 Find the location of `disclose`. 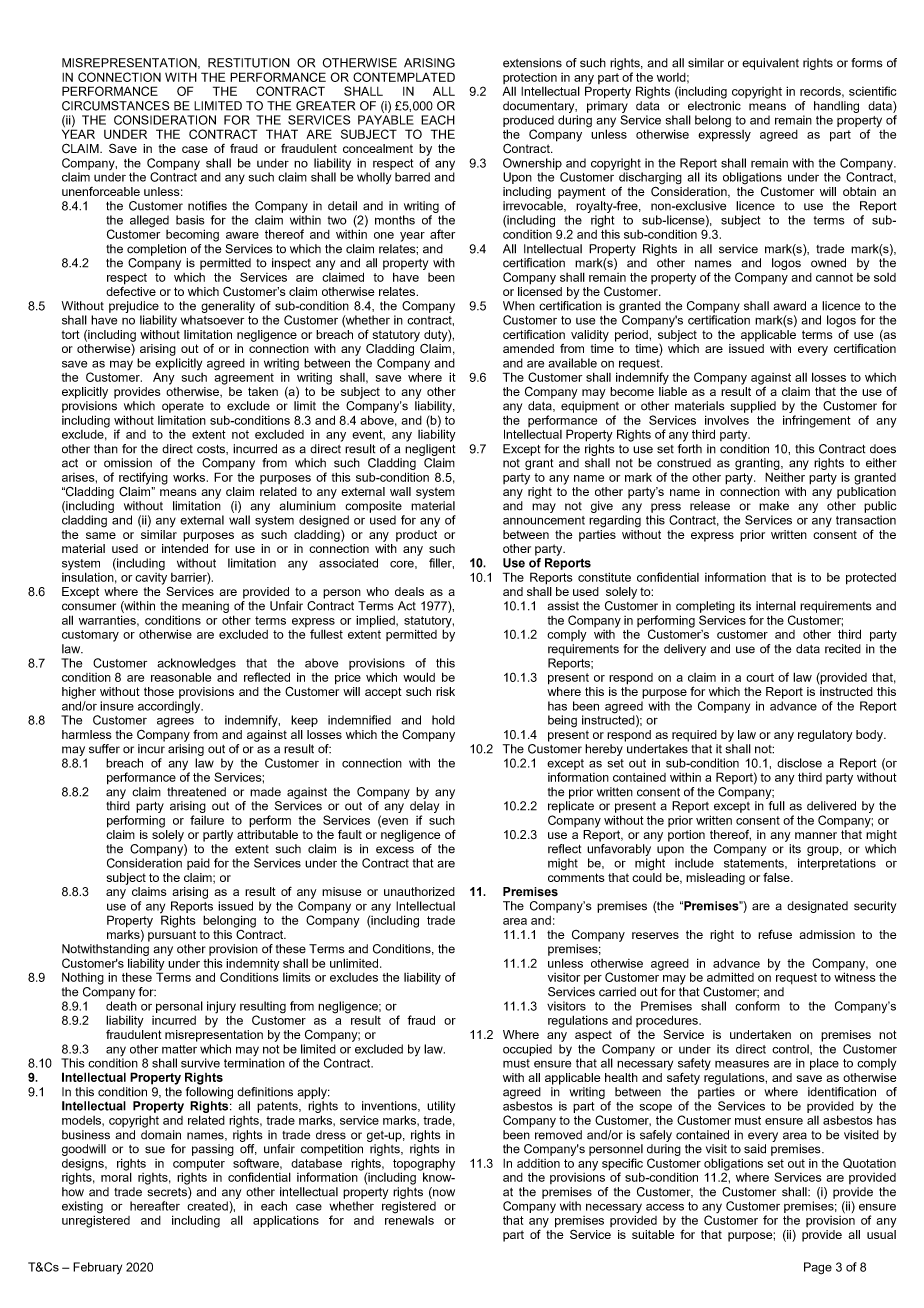

disclose is located at coordinates (799, 763).
